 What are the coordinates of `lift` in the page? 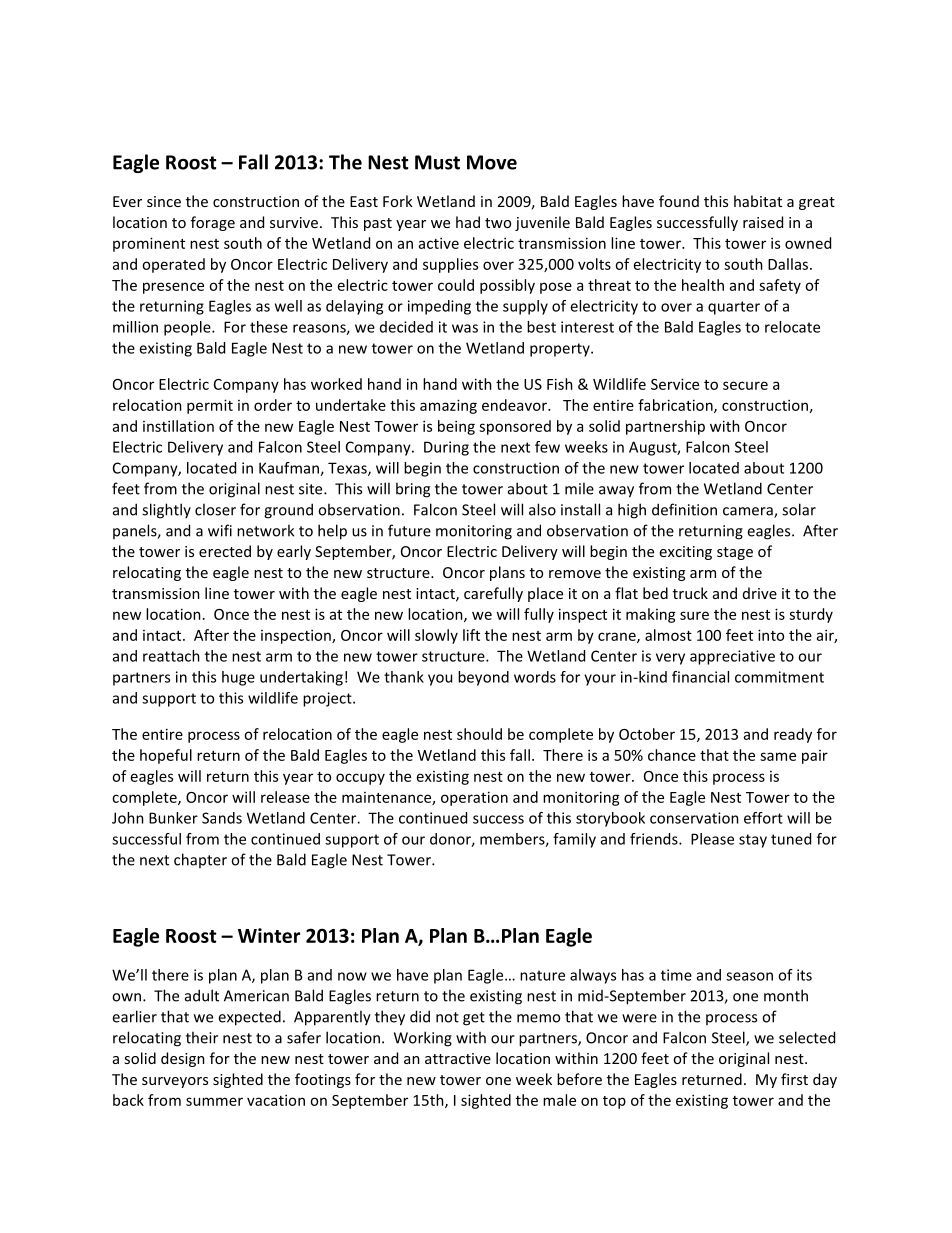 It's located at (471, 635).
